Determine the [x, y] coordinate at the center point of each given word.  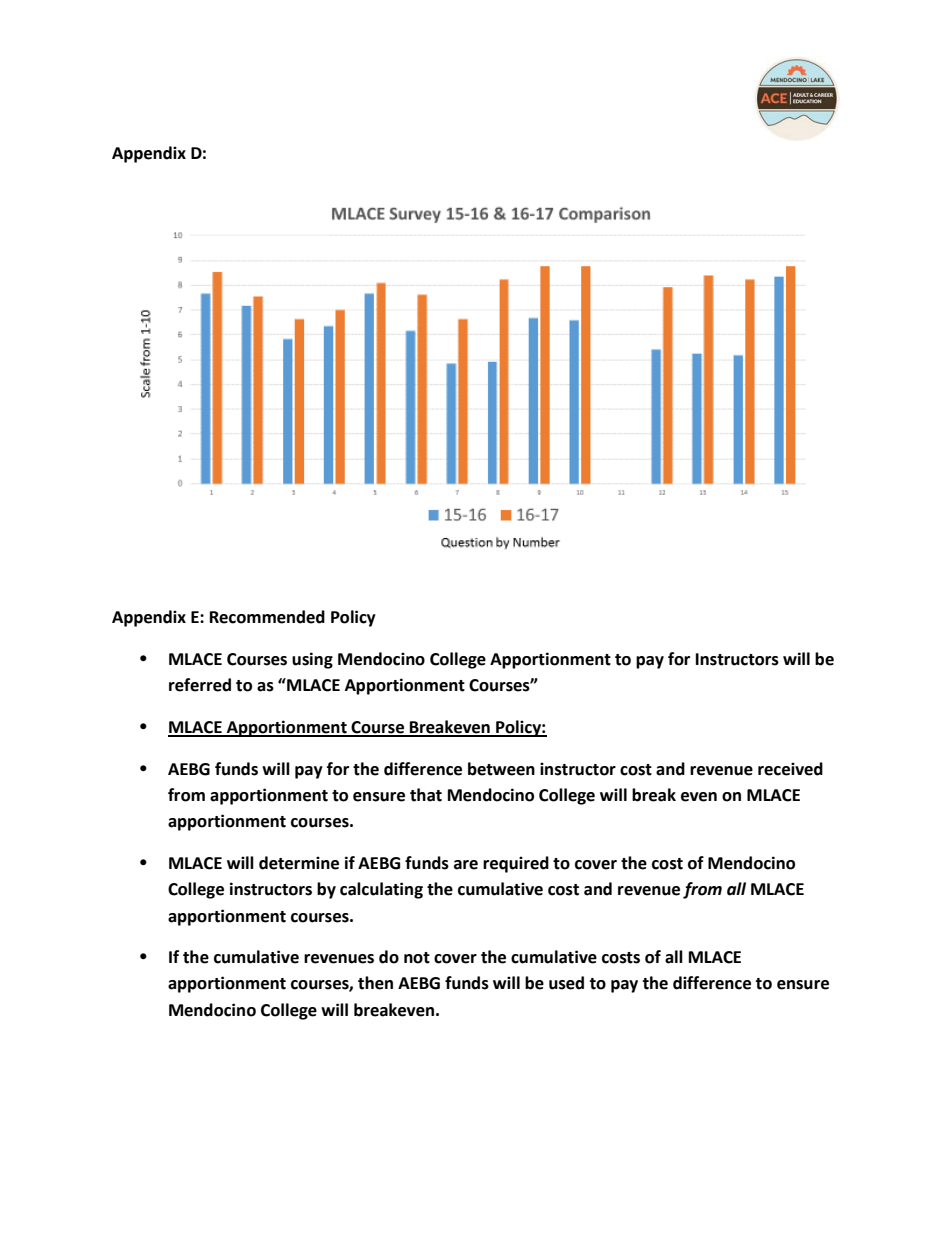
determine [299, 863]
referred [200, 685]
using [312, 660]
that [426, 795]
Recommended [267, 617]
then [375, 983]
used [566, 983]
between [501, 769]
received [790, 769]
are [466, 865]
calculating [381, 890]
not [417, 958]
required [516, 864]
